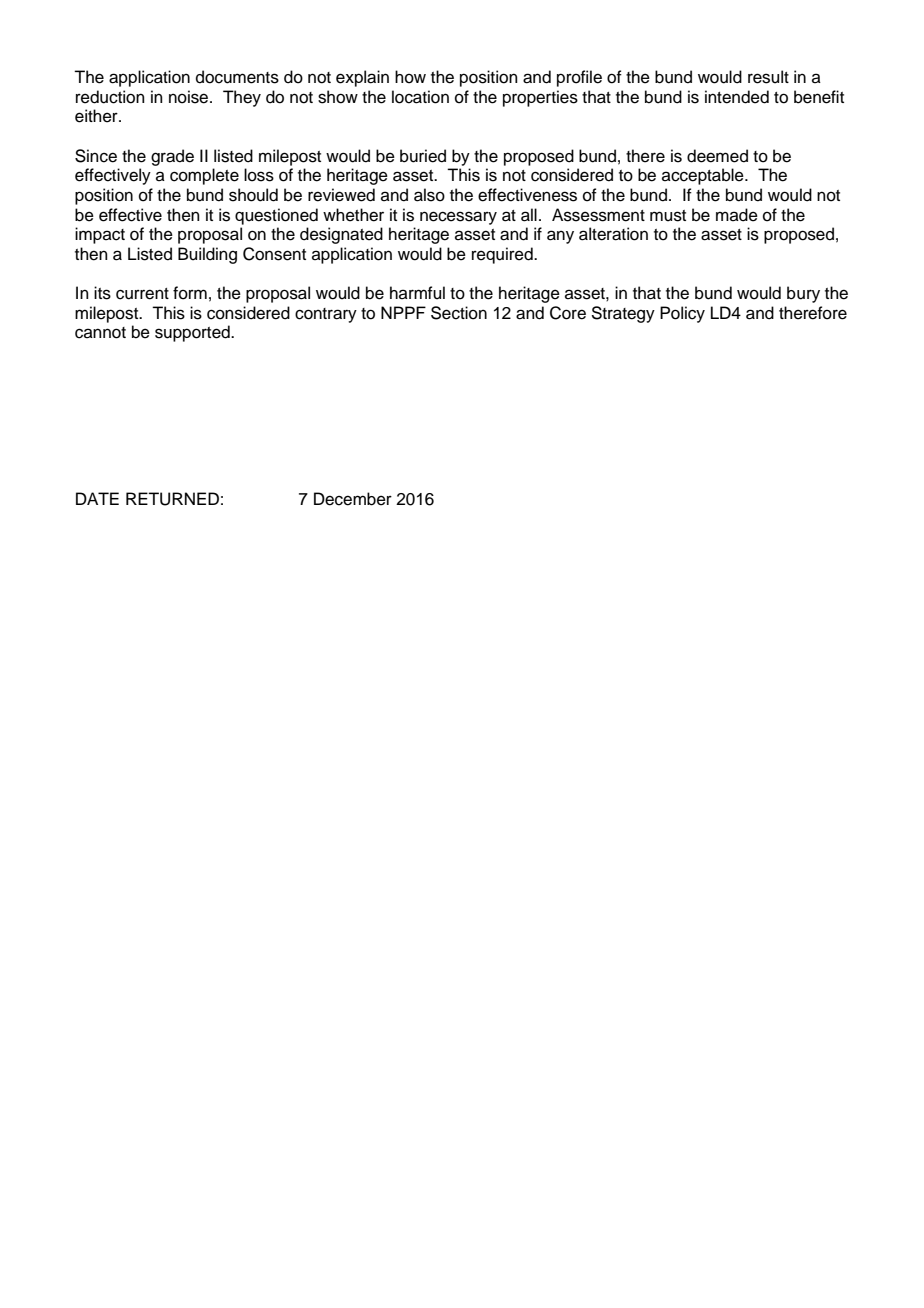 Image resolution: width=924 pixels, height=1308 pixels. Describe the element at coordinates (737, 97) in the screenshot. I see `intended` at that location.
